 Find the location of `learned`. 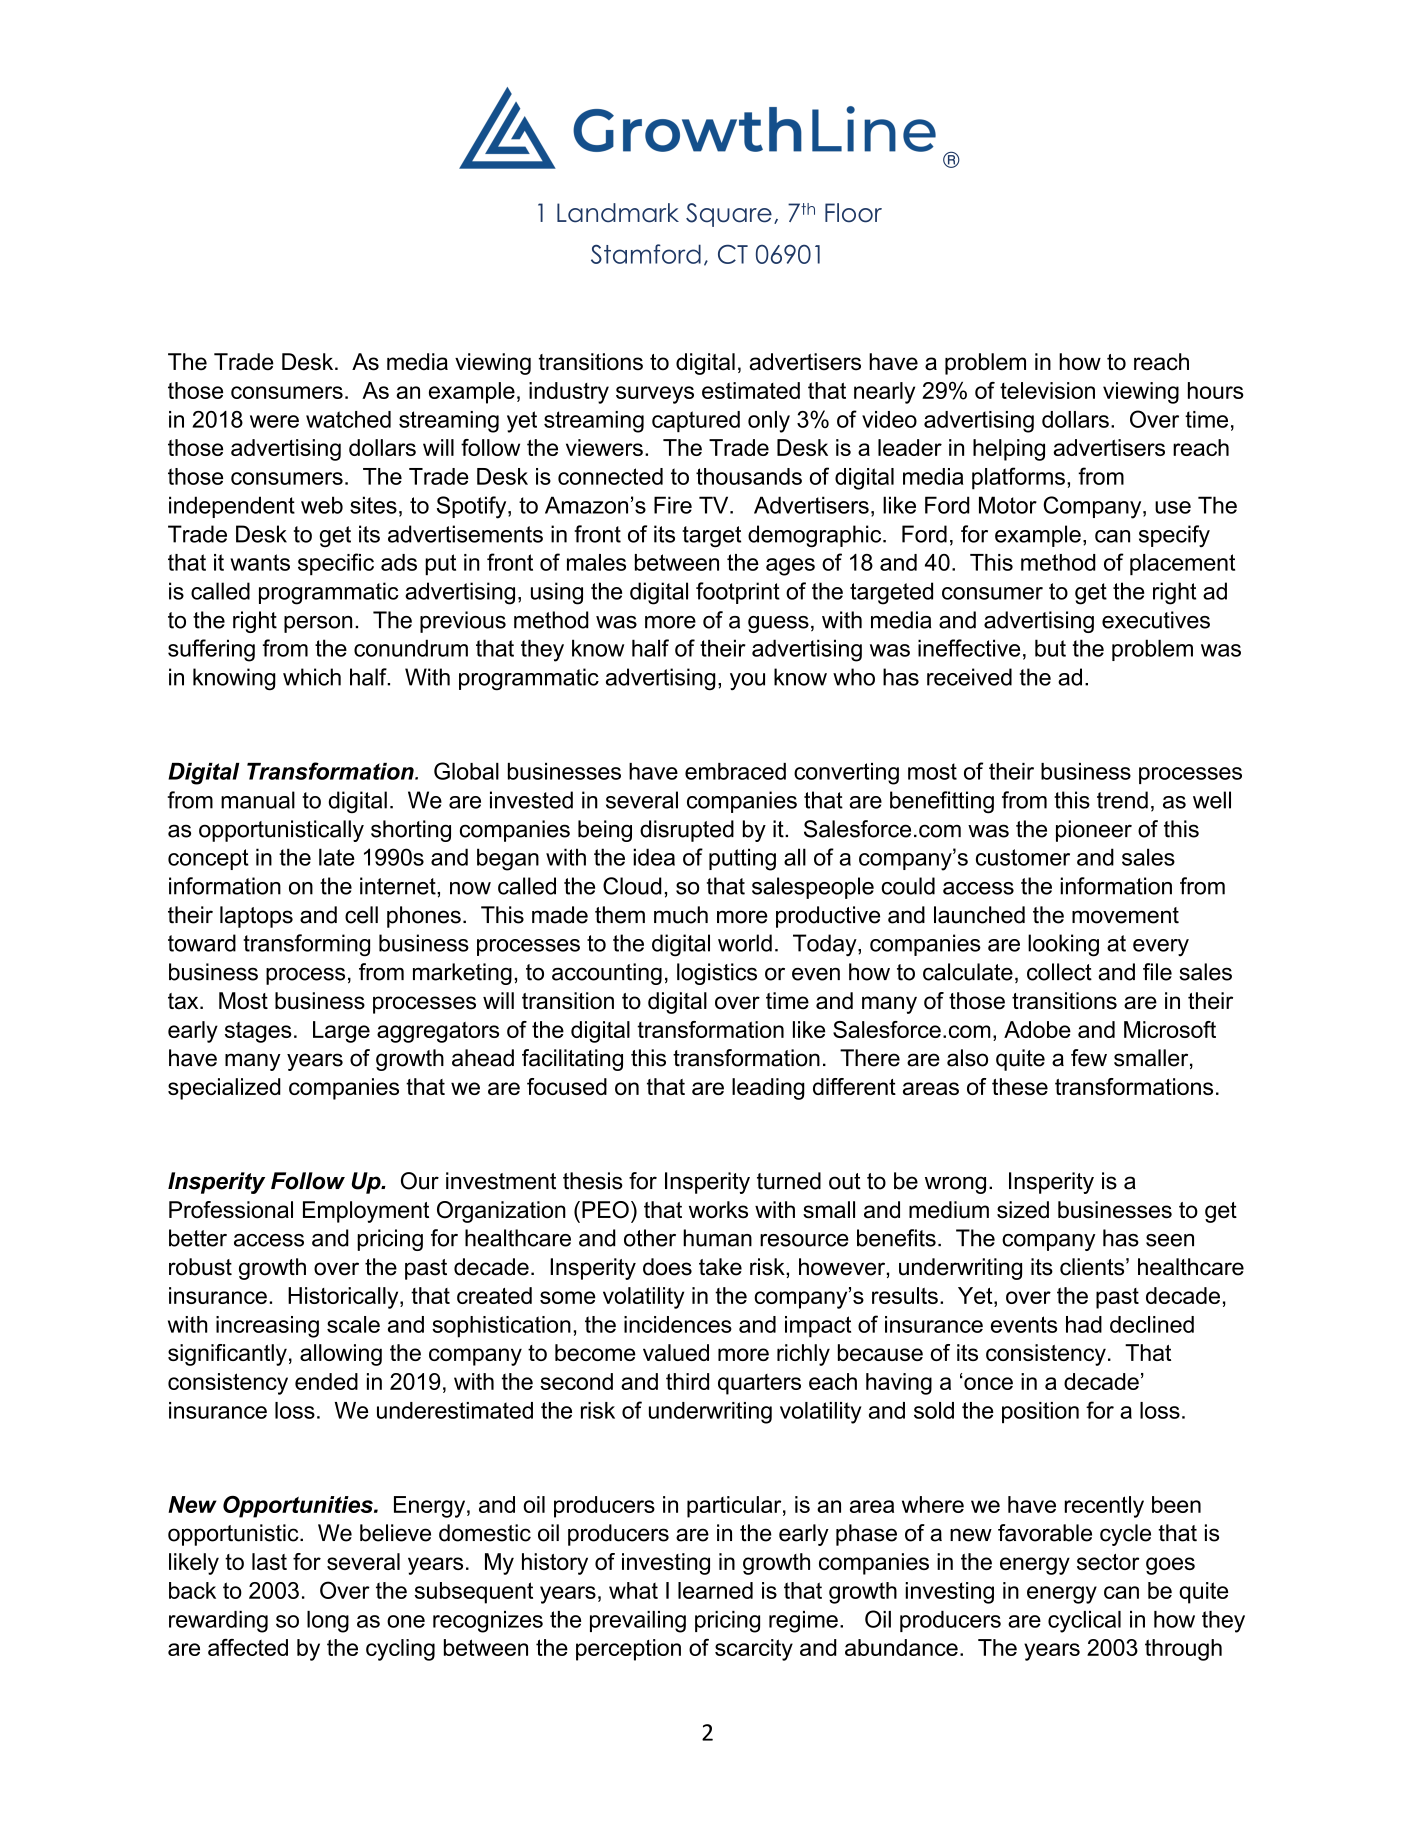

learned is located at coordinates (715, 1590).
